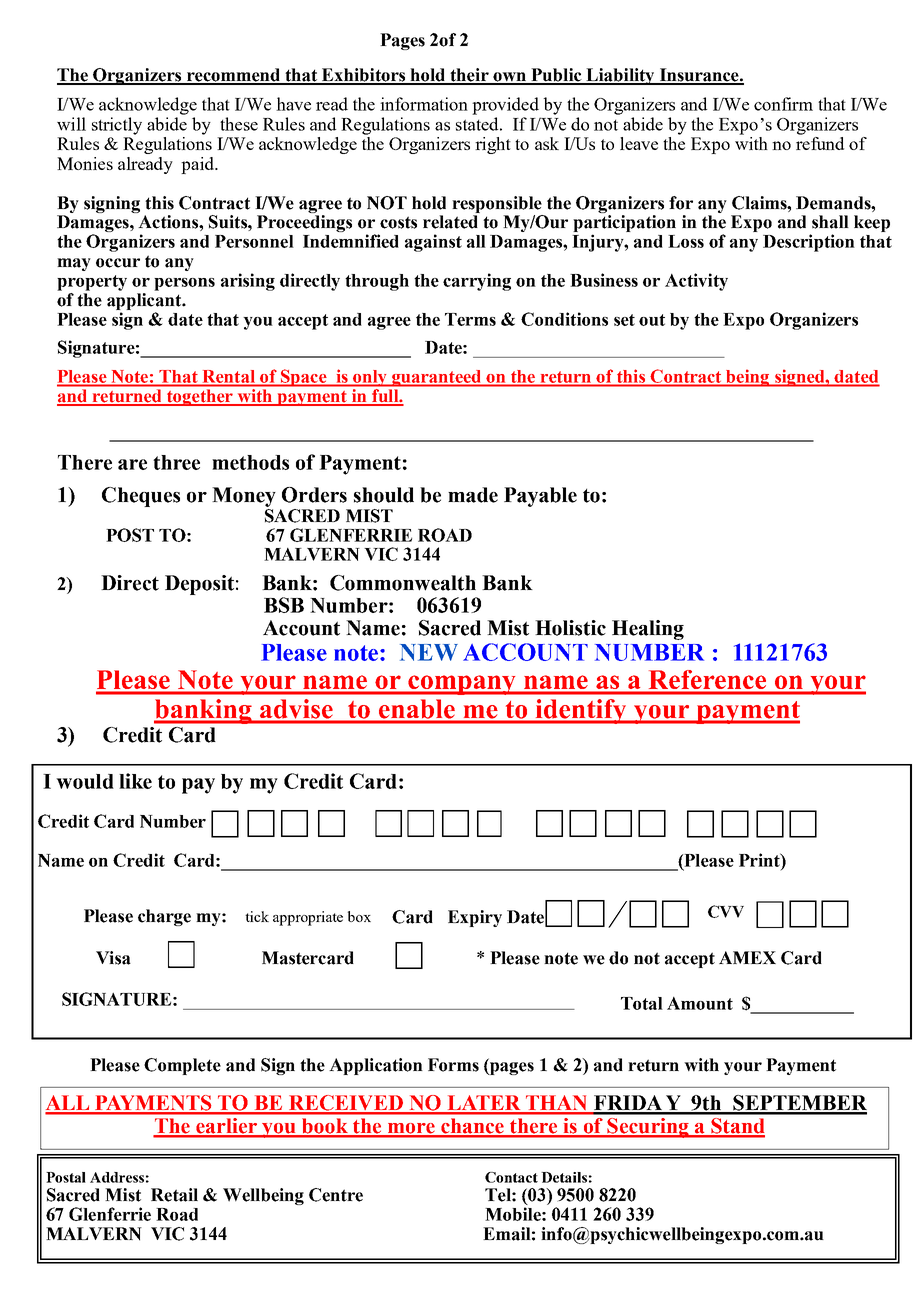 The width and height of the screenshot is (924, 1308). I want to click on strictly, so click(117, 126).
